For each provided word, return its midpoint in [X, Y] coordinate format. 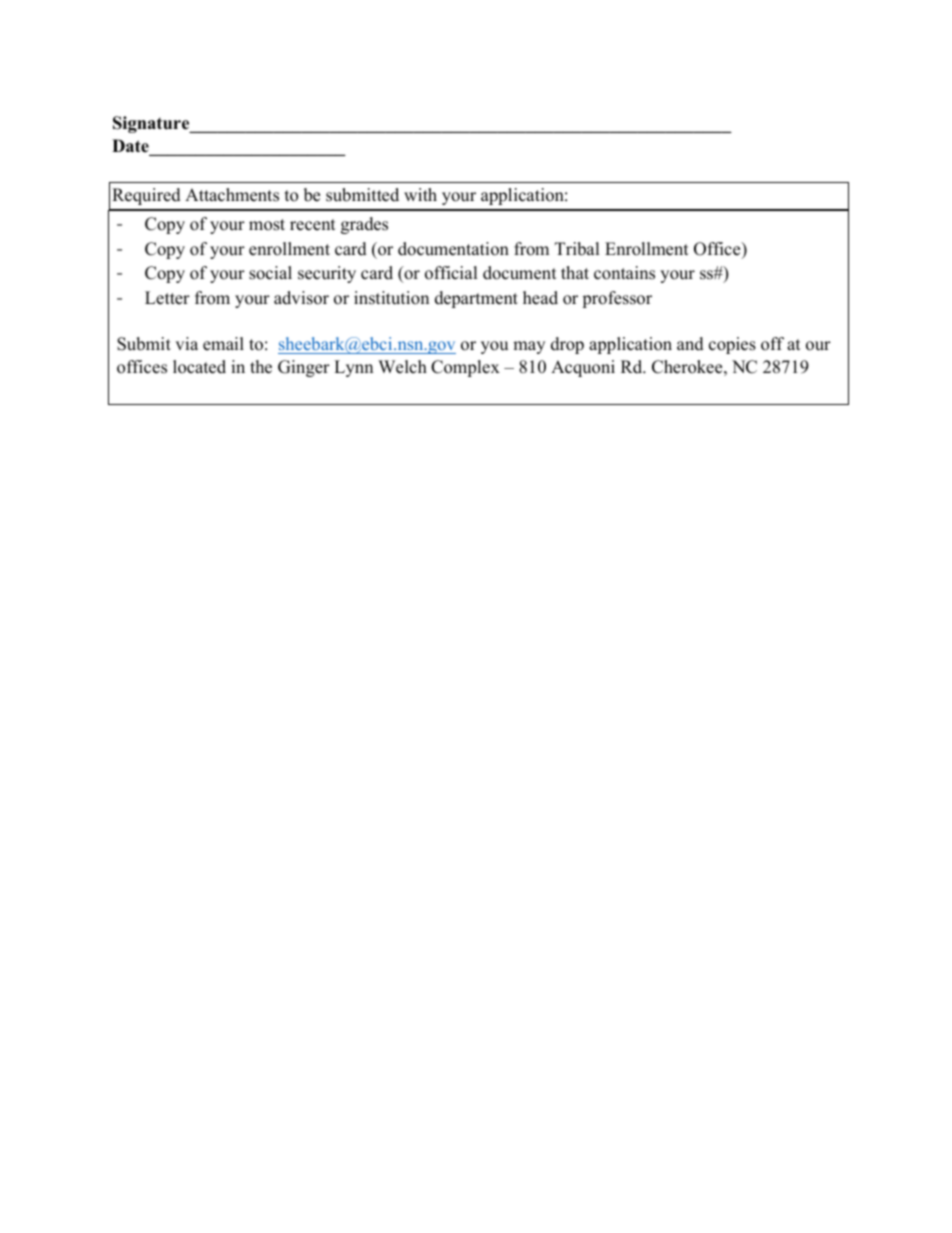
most [267, 225]
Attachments [232, 195]
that [575, 272]
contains [624, 273]
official [451, 273]
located [199, 367]
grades [364, 225]
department [476, 299]
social [270, 273]
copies [732, 345]
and [690, 344]
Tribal [577, 249]
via [186, 343]
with [420, 194]
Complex [465, 368]
